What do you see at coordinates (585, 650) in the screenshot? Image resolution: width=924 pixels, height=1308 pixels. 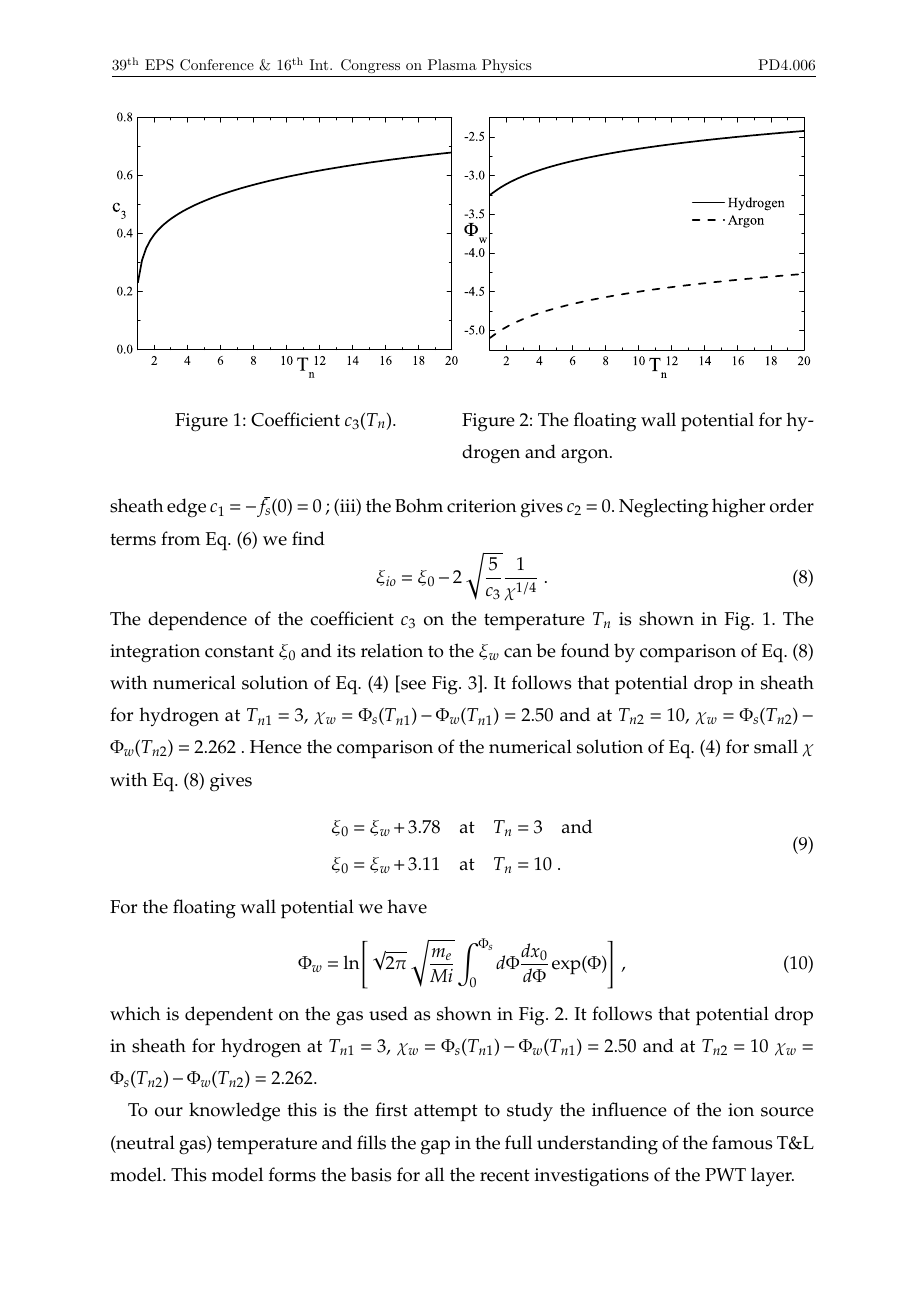 I see `found` at bounding box center [585, 650].
